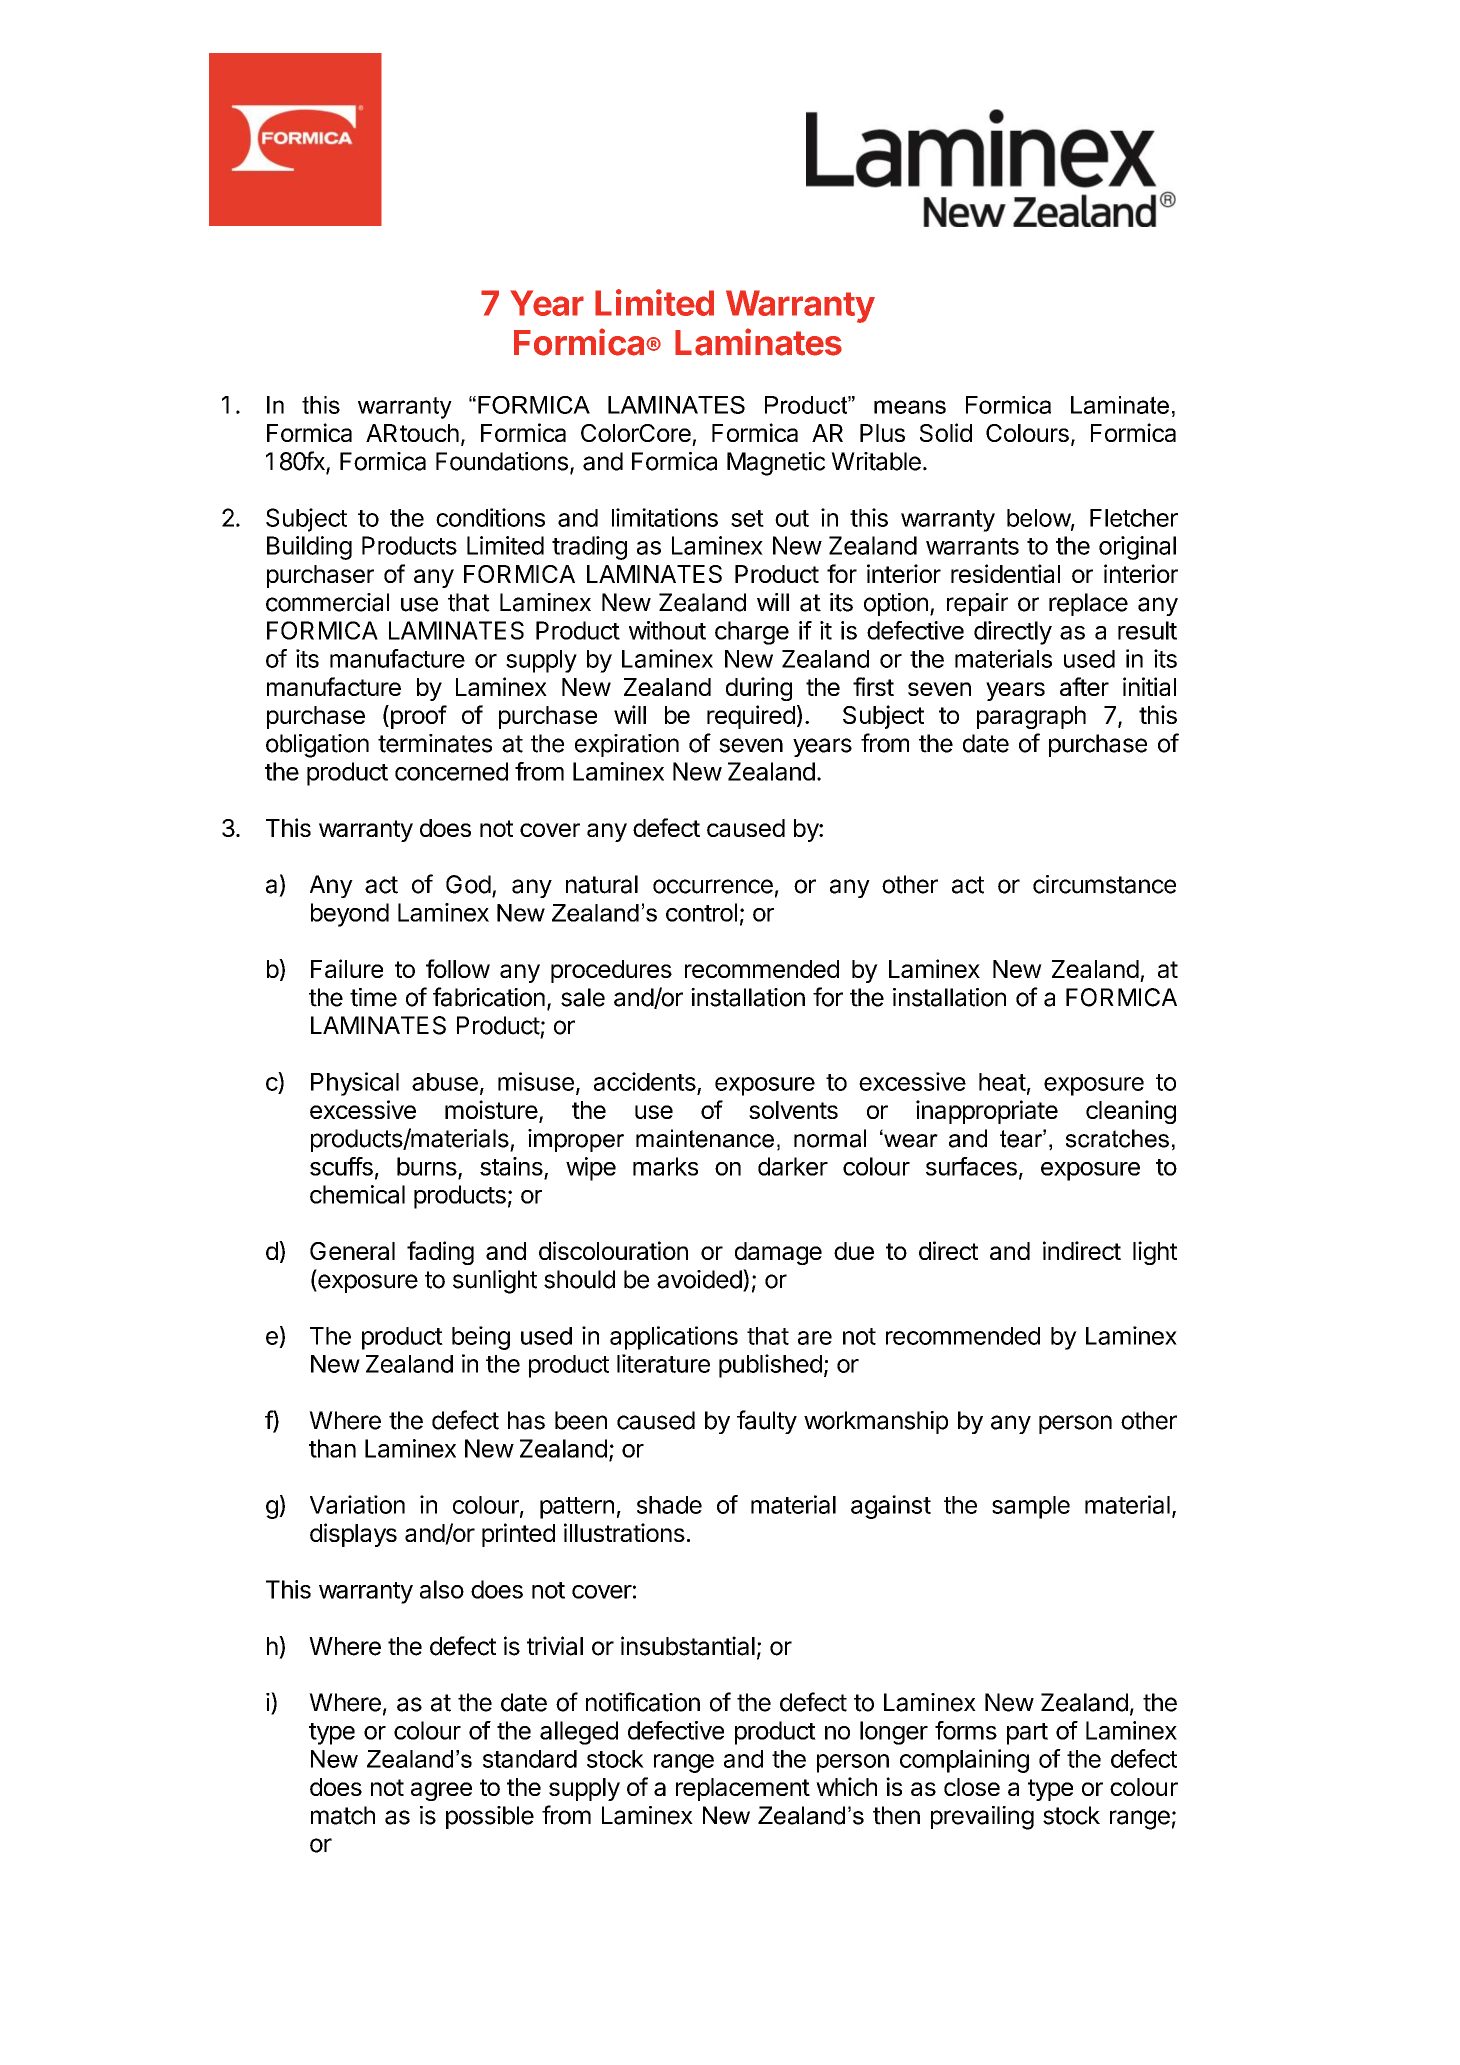  Describe the element at coordinates (445, 1082) in the document. I see `abuse` at that location.
